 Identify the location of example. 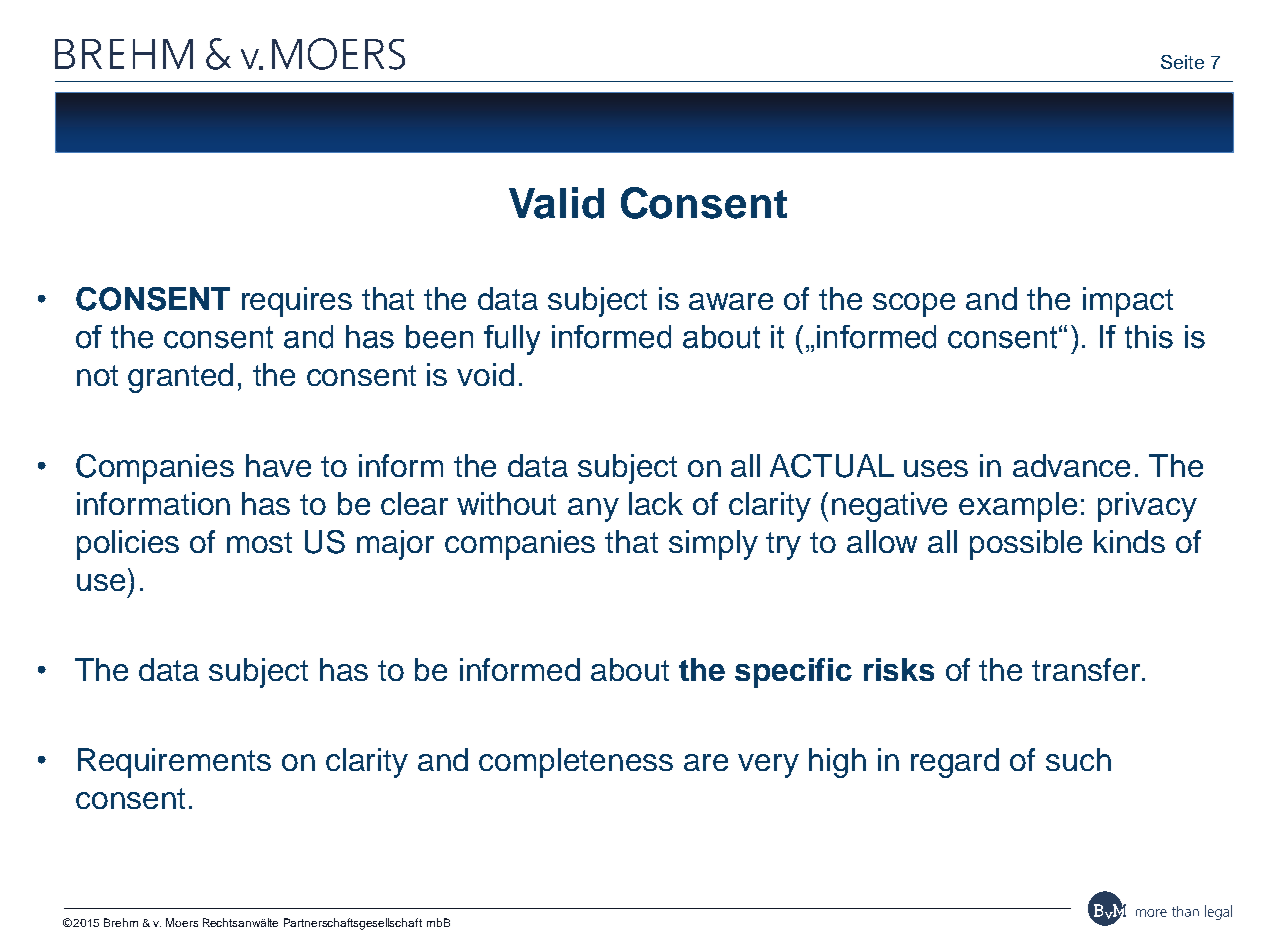
(1018, 507).
